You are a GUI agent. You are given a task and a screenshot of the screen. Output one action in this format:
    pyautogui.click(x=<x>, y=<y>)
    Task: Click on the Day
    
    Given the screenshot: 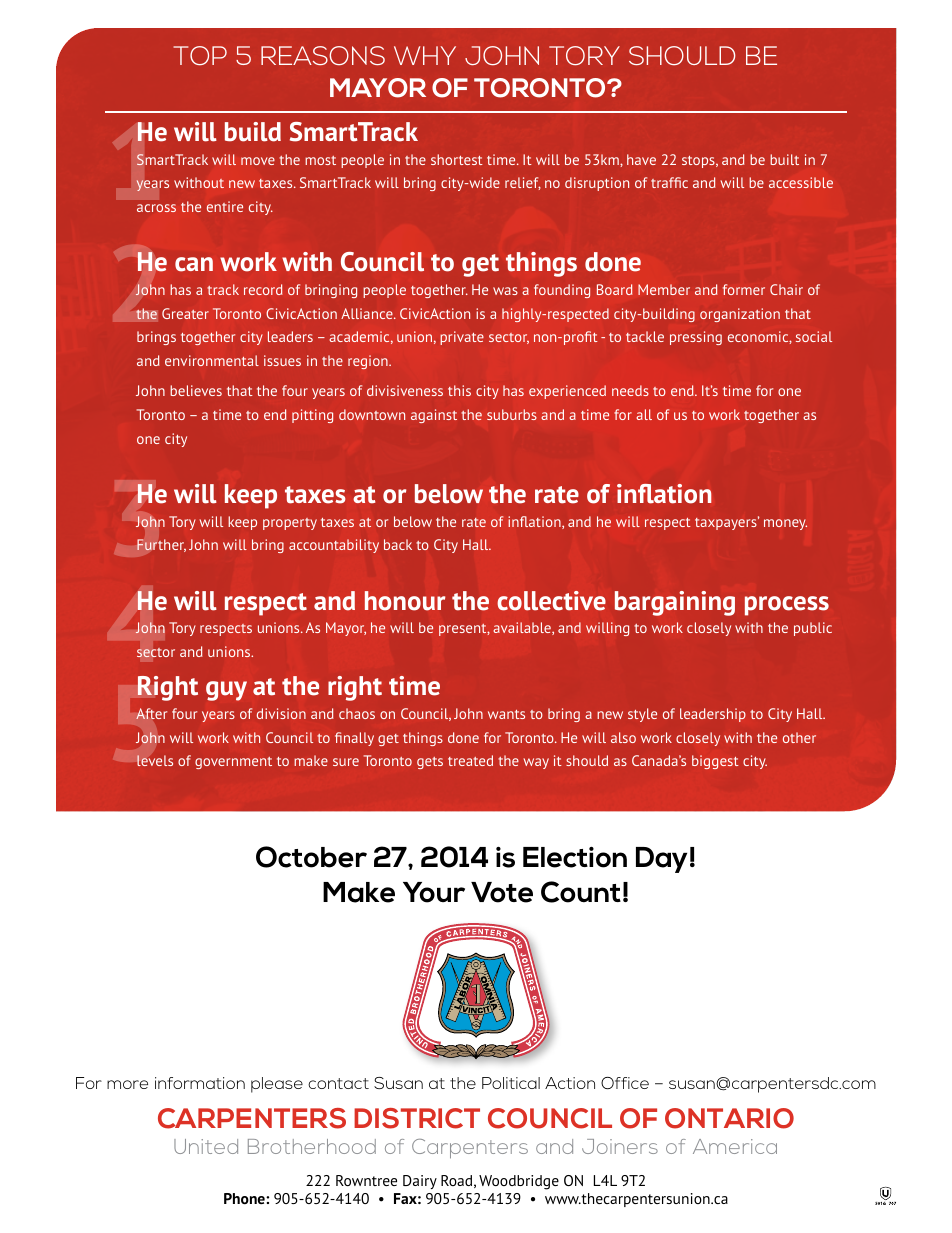 What is the action you would take?
    pyautogui.click(x=661, y=860)
